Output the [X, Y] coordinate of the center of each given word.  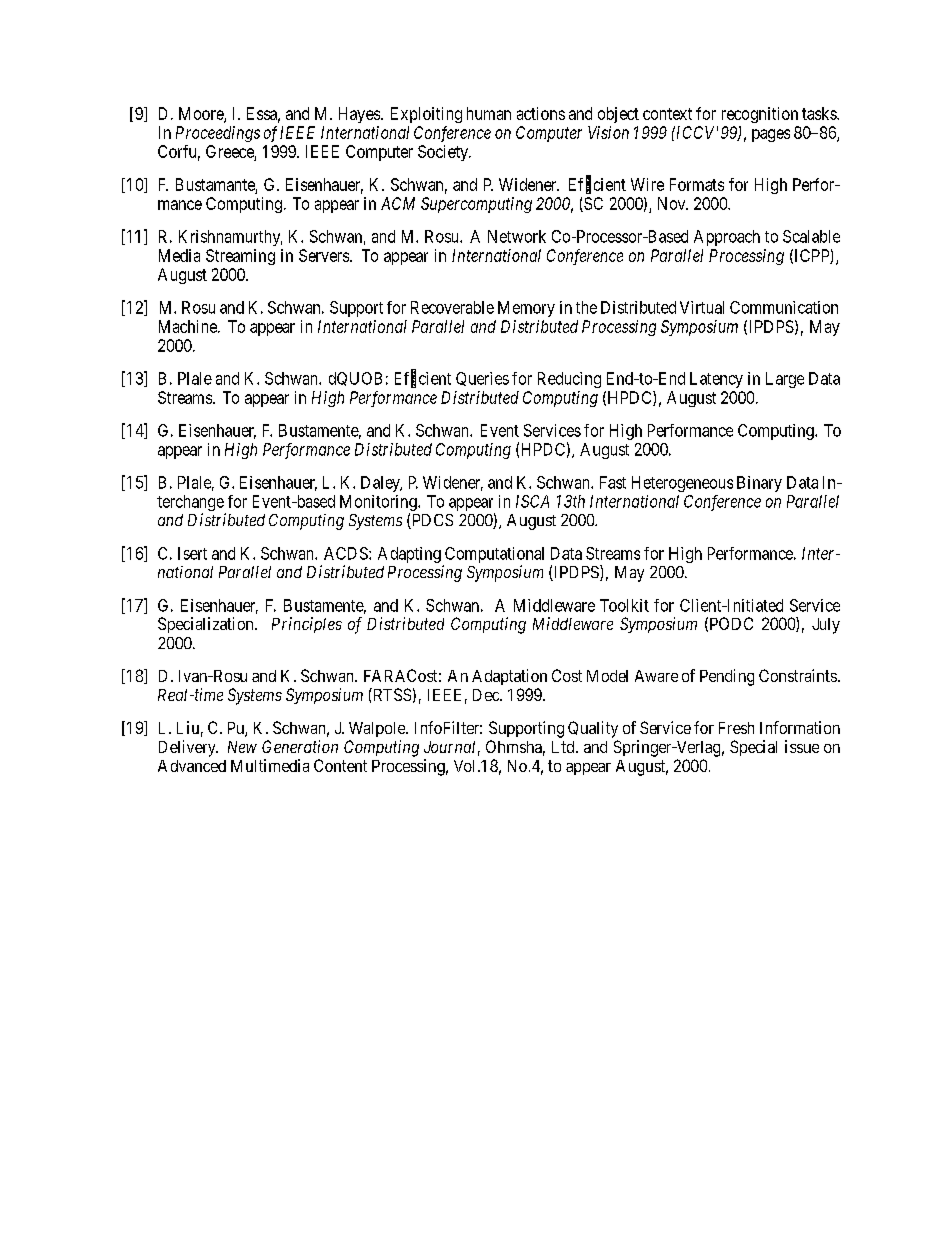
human [489, 113]
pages [771, 135]
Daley [381, 484]
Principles [307, 625]
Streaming [240, 257]
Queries [482, 379]
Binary [759, 484]
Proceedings [218, 134]
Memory [526, 309]
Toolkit [624, 605]
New [242, 747]
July [826, 626]
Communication [784, 307]
